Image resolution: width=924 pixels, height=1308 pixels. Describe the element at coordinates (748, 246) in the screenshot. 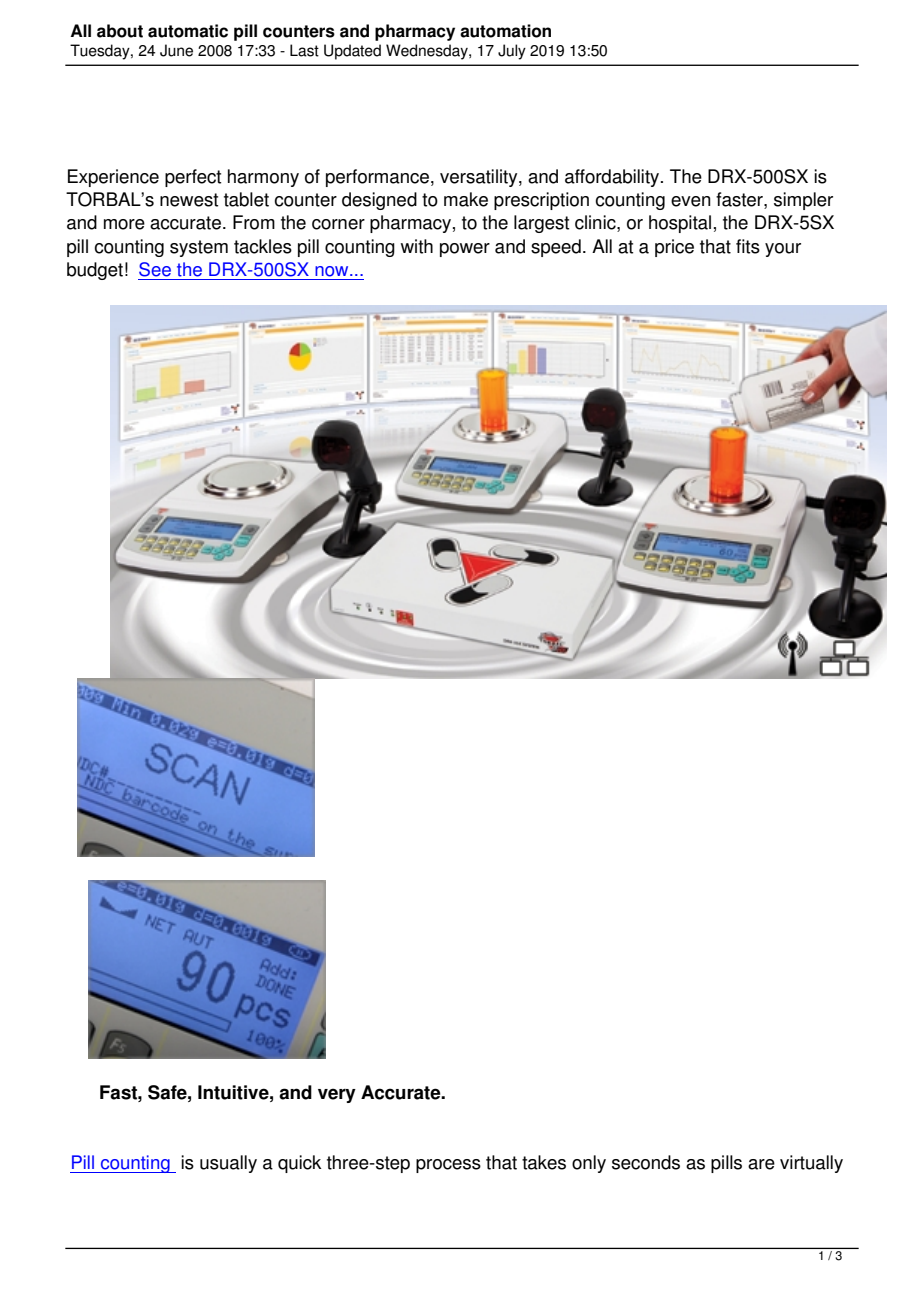

I see `fits` at that location.
